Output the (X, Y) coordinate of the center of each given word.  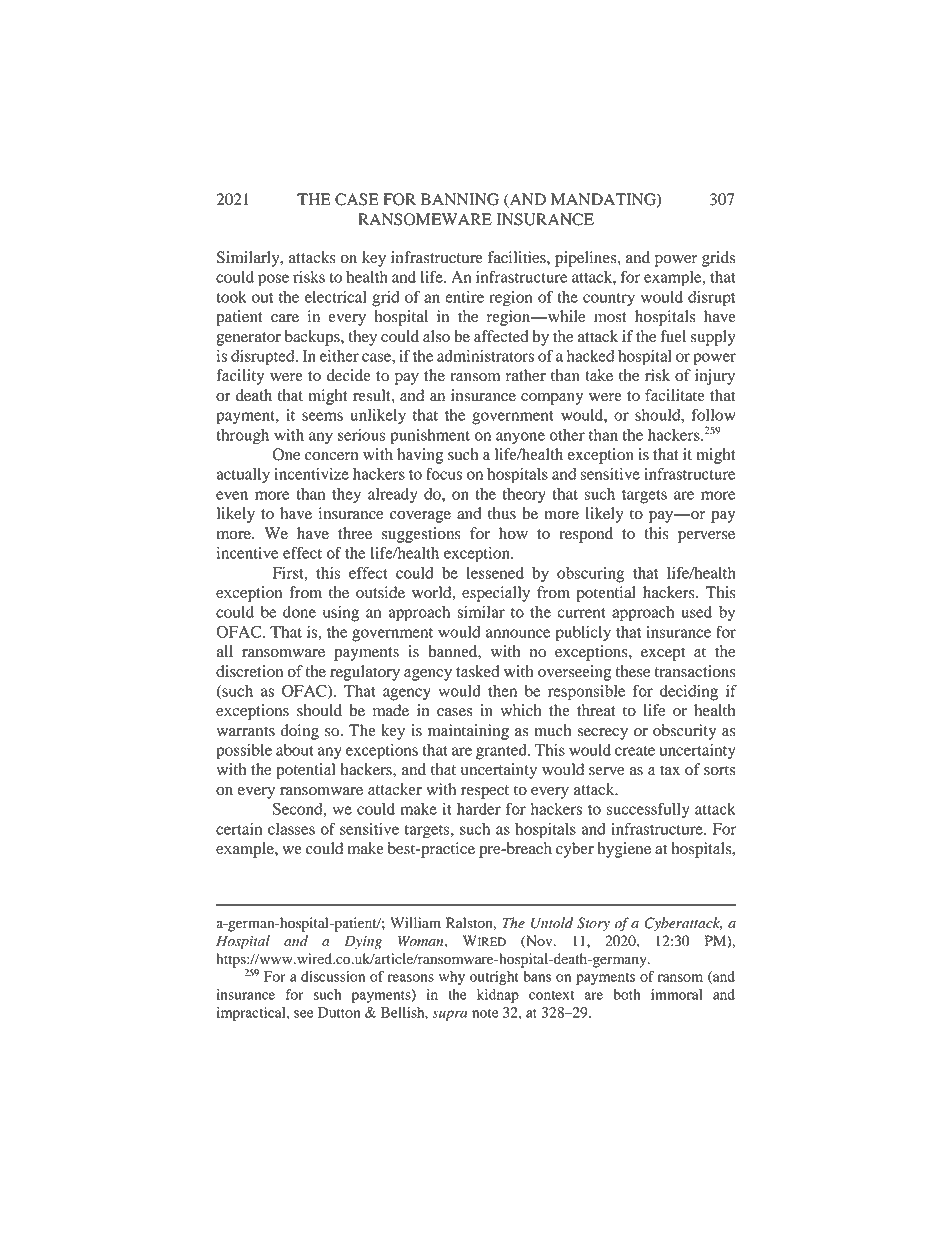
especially (496, 594)
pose (273, 280)
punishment (430, 437)
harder (479, 809)
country (609, 300)
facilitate (675, 395)
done (299, 612)
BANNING (460, 199)
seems (322, 416)
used (696, 612)
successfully (648, 810)
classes (291, 829)
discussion (333, 976)
